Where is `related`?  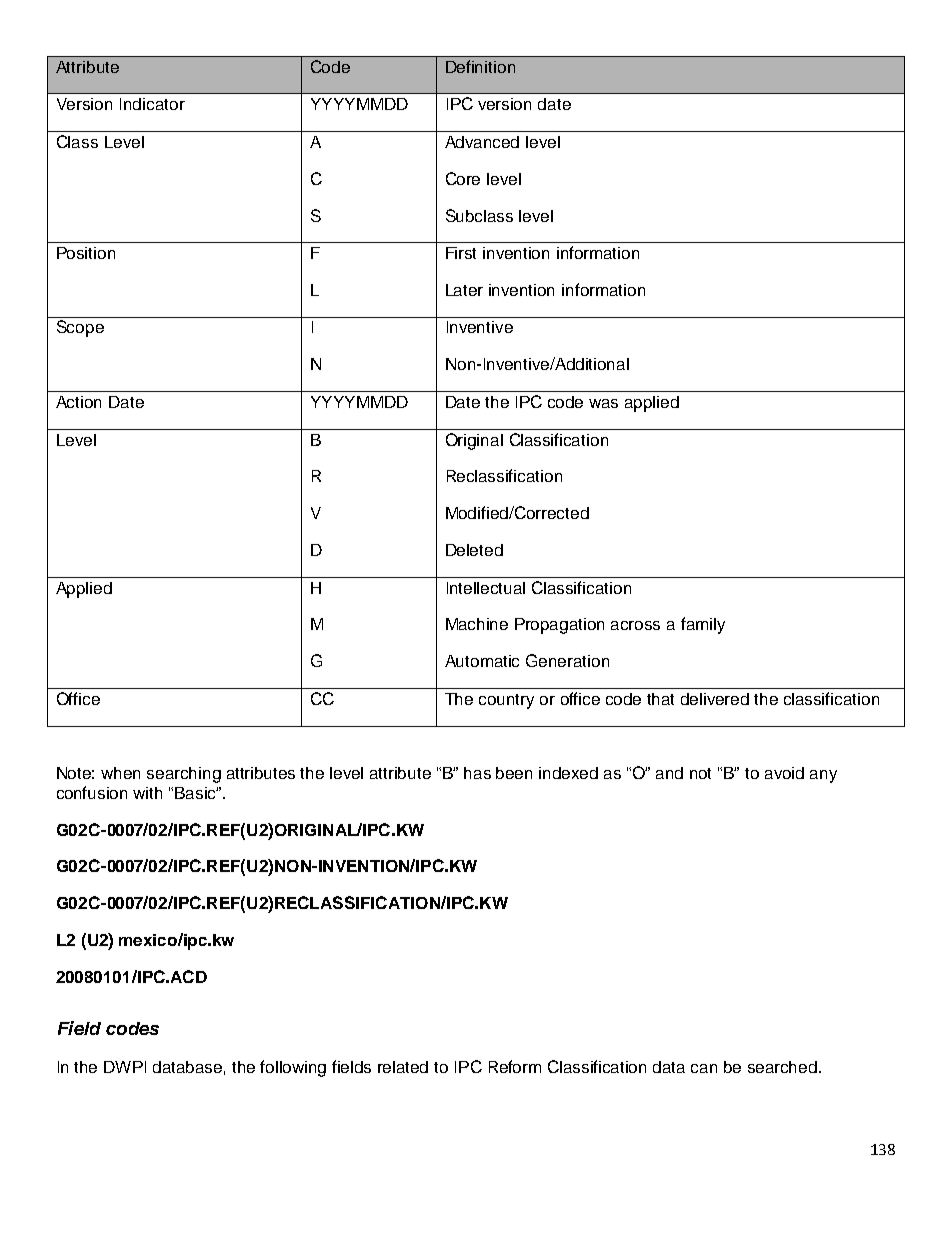
related is located at coordinates (403, 1067).
